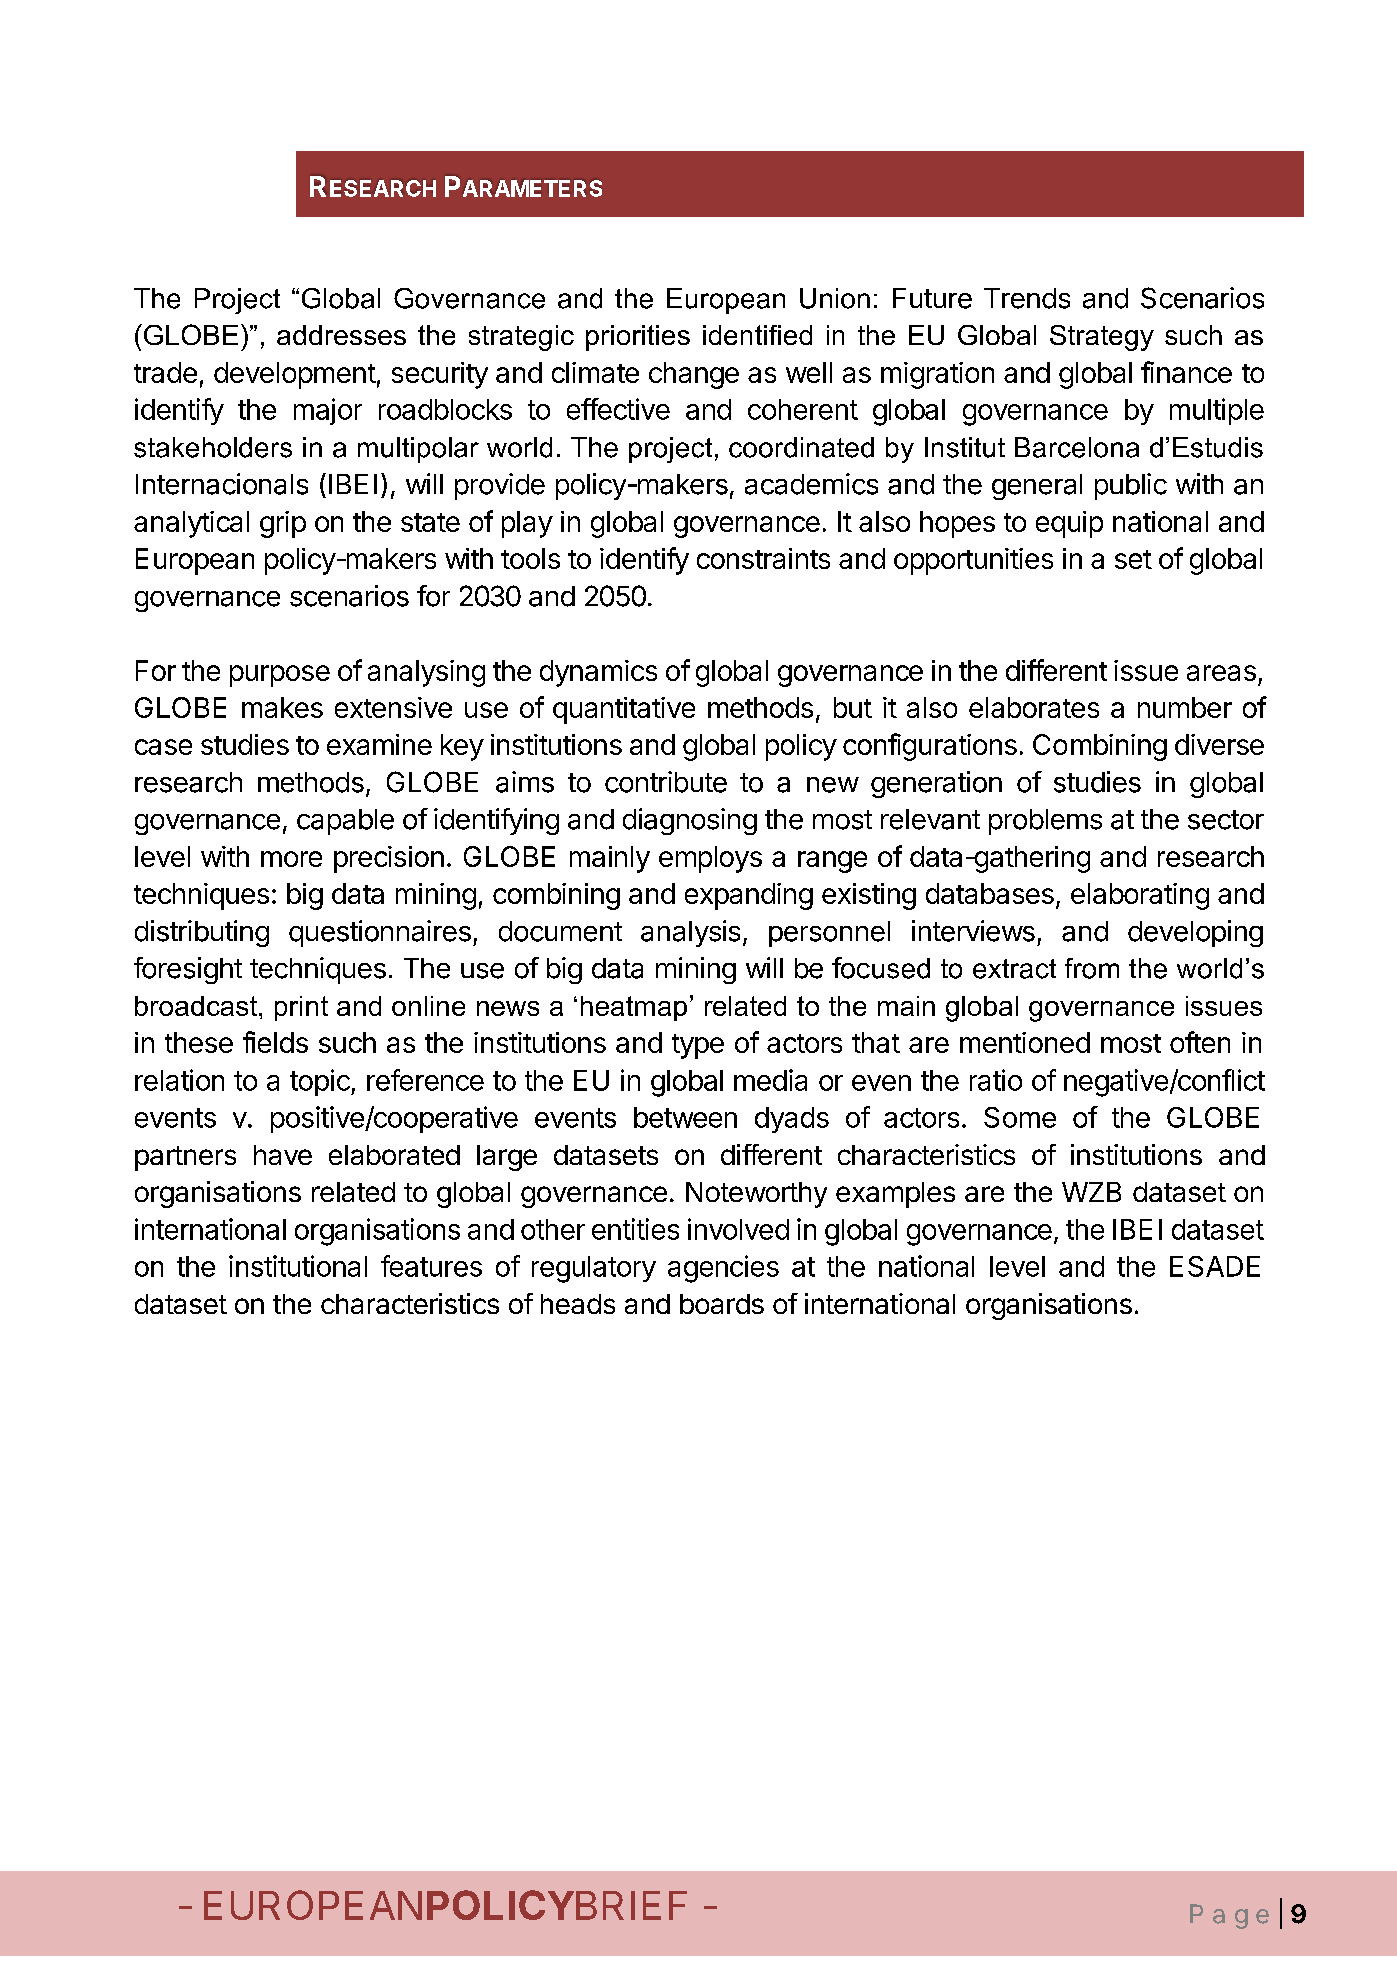  I want to click on priorities, so click(638, 338).
